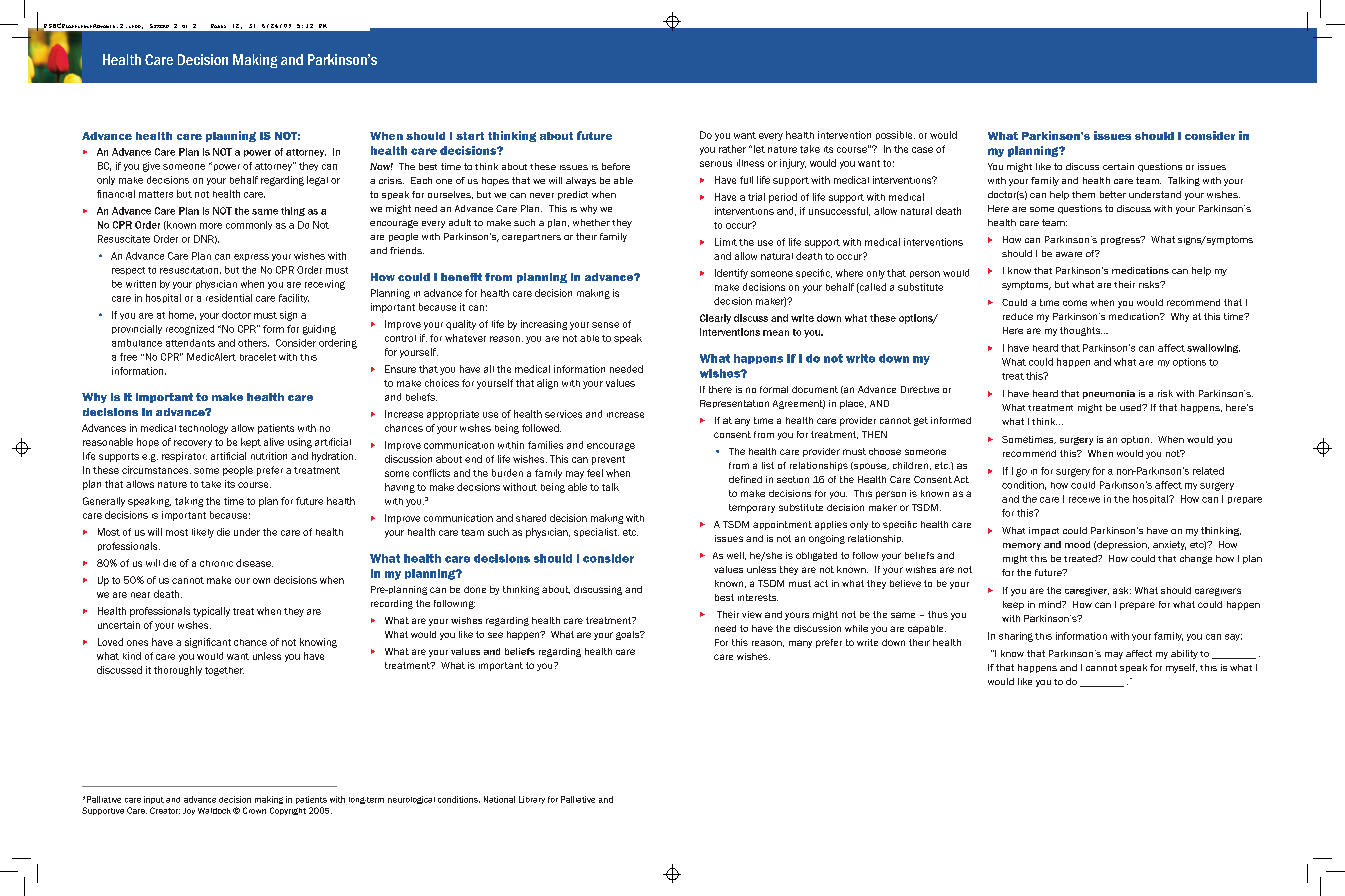  What do you see at coordinates (254, 810) in the image?
I see `Crown` at bounding box center [254, 810].
